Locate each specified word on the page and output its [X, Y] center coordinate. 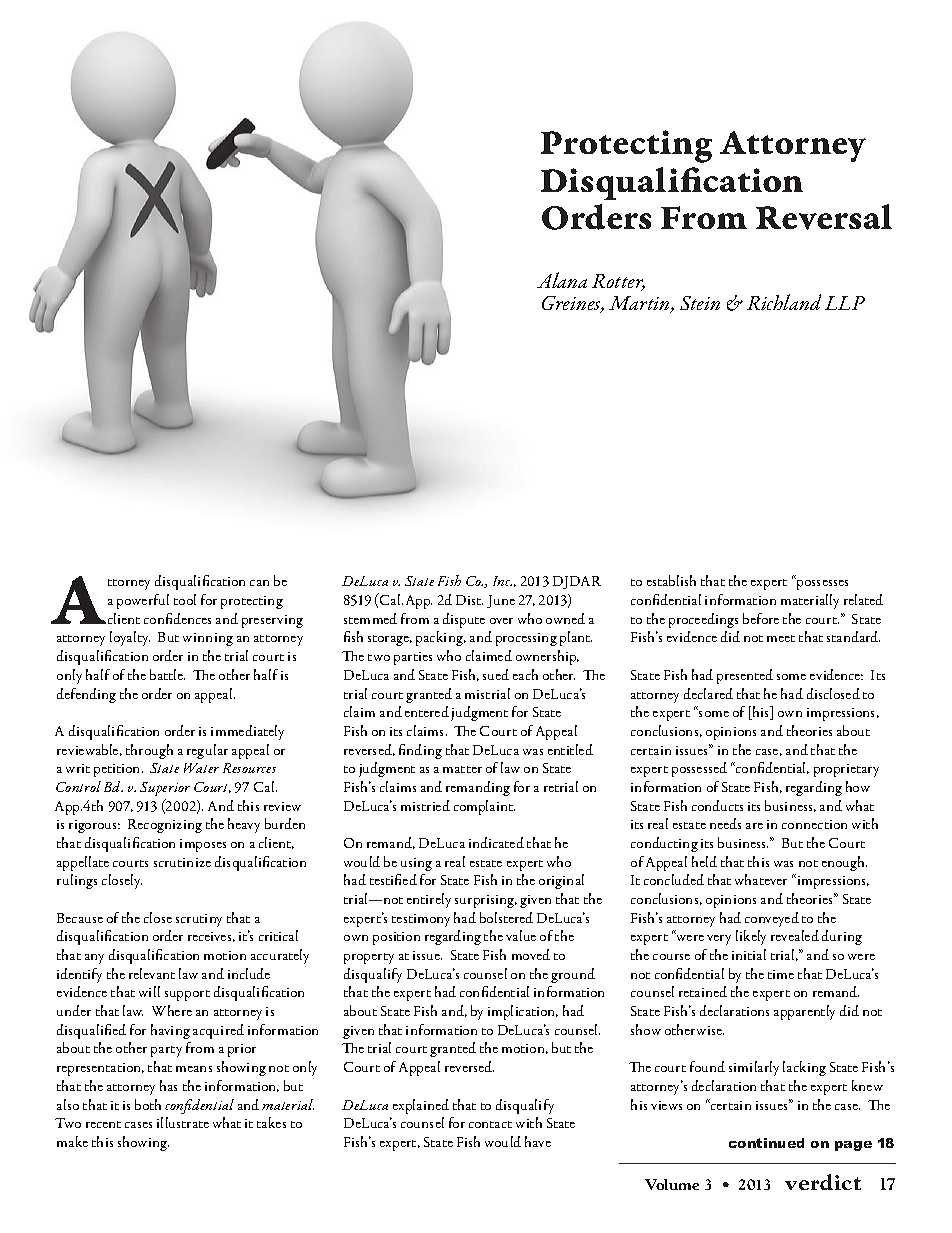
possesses [821, 584]
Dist [469, 600]
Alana [562, 280]
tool [185, 599]
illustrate [183, 1122]
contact [490, 1124]
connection [814, 824]
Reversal [824, 217]
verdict [823, 1182]
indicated [496, 842]
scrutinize [182, 862]
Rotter [618, 282]
